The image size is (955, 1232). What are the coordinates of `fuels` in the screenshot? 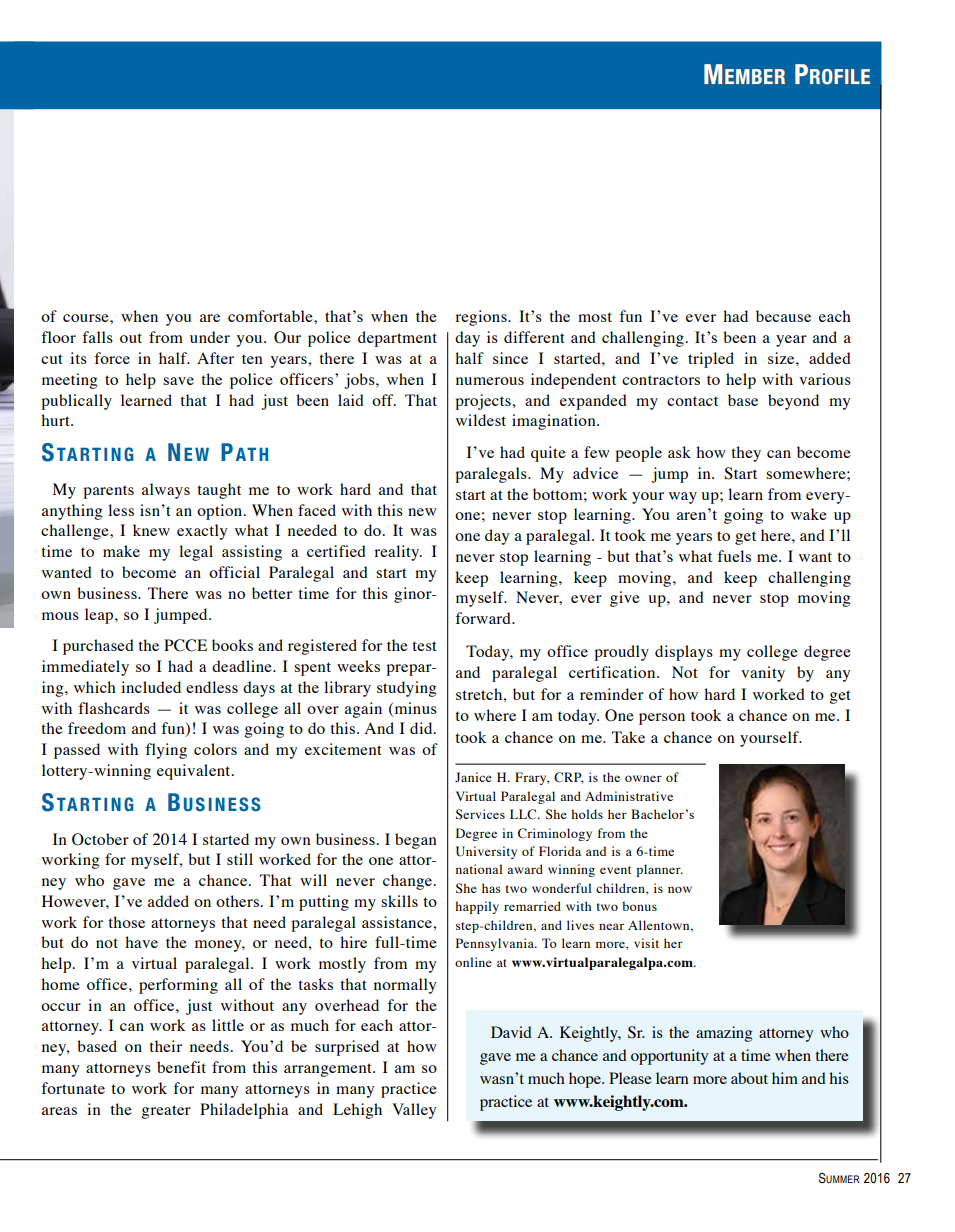 It's located at (734, 556).
